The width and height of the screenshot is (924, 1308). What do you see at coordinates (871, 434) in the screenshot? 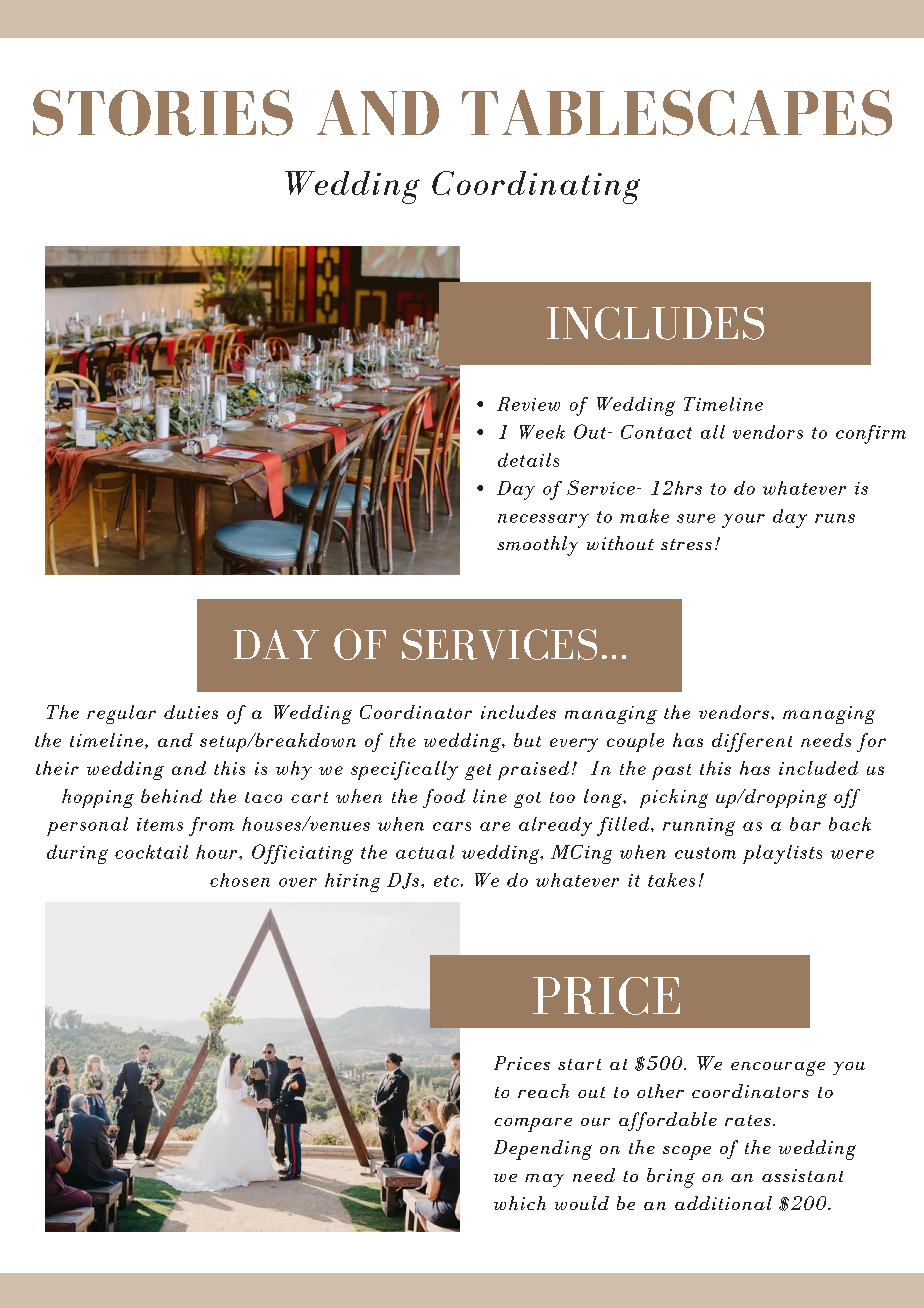
I see `confirm` at bounding box center [871, 434].
